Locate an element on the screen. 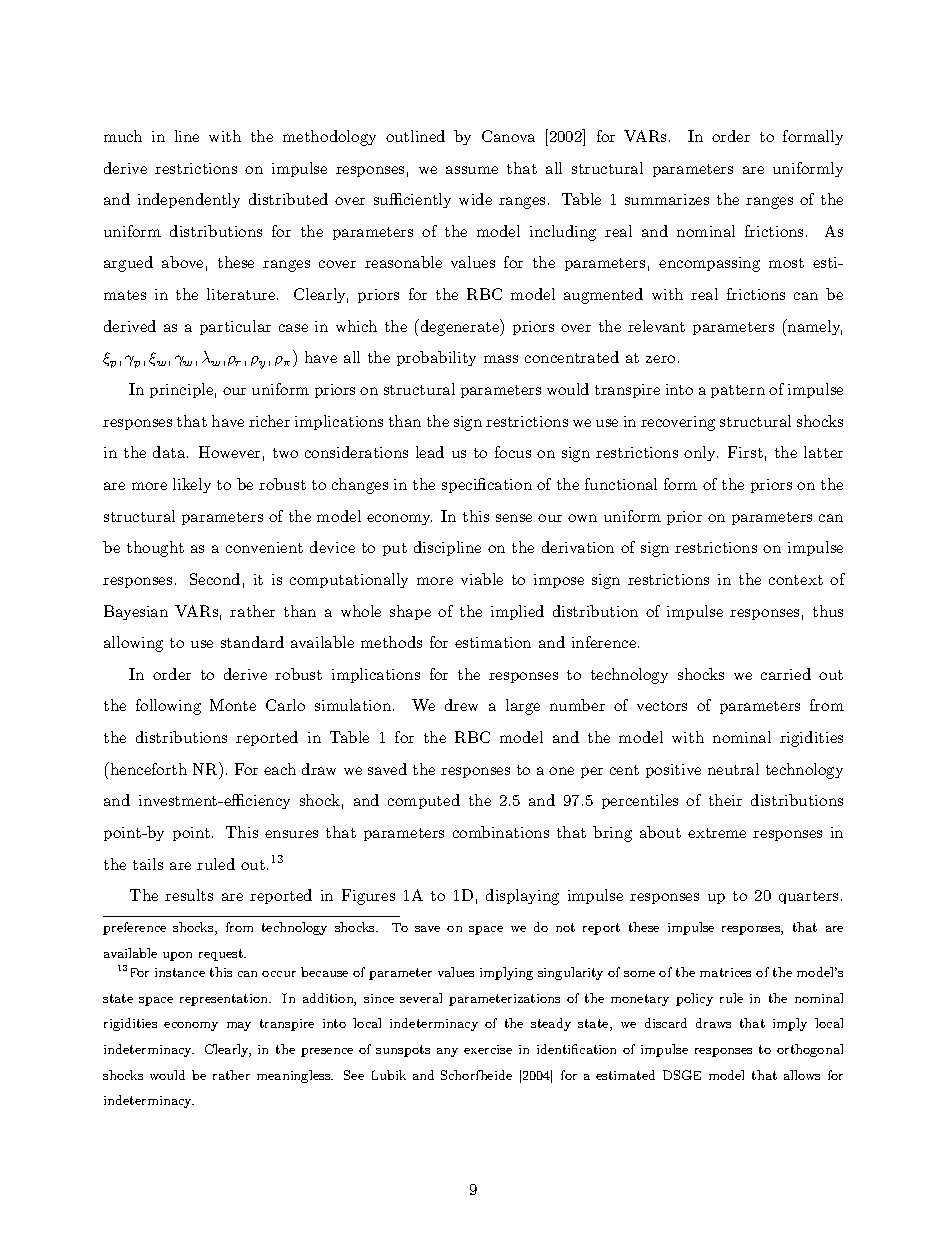 The image size is (952, 1233). may is located at coordinates (239, 1026).
